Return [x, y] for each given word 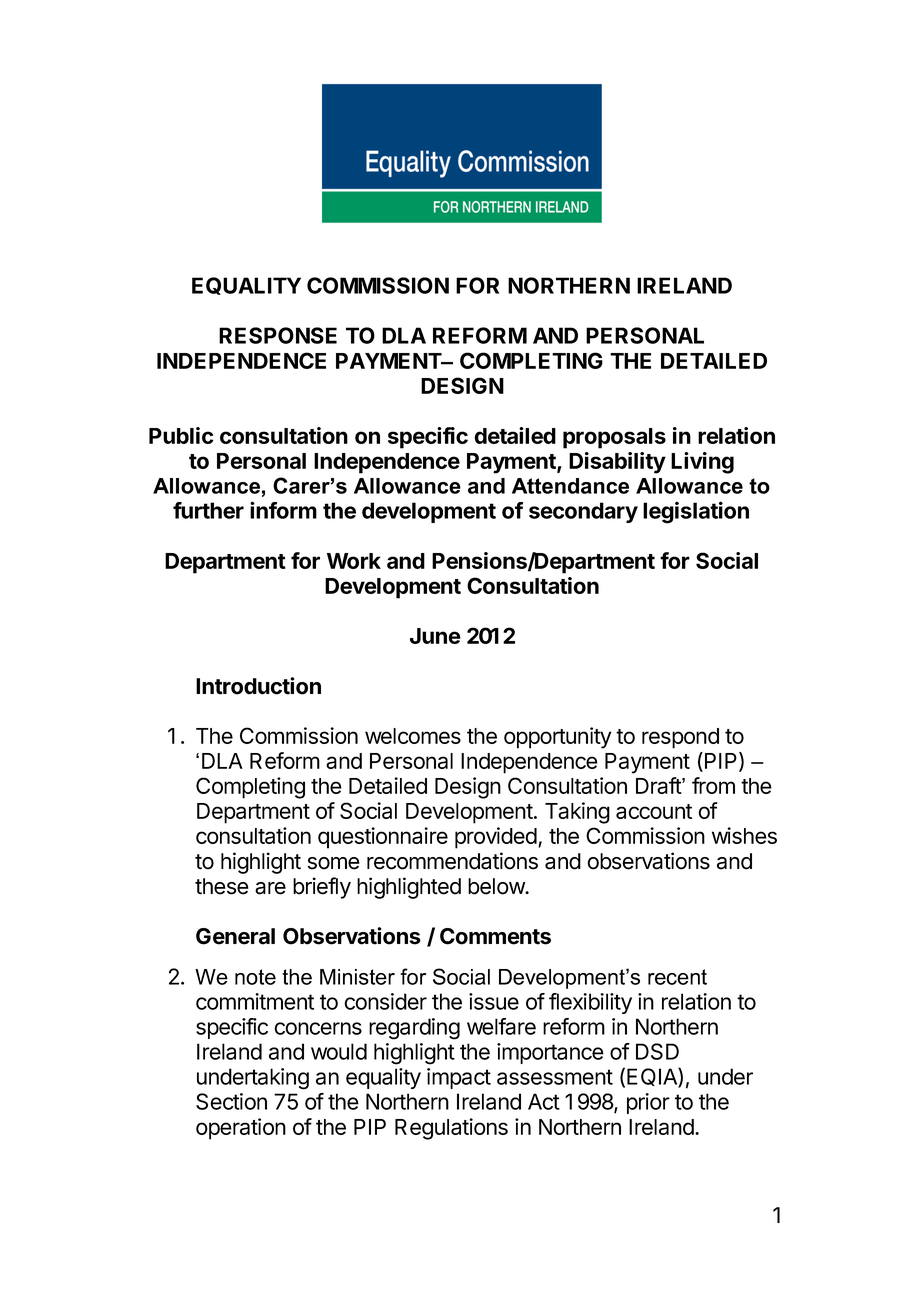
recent [677, 977]
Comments [495, 936]
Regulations [451, 1129]
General [235, 936]
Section [231, 1101]
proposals [614, 438]
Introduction [258, 686]
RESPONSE [278, 335]
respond [680, 738]
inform [283, 510]
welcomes [413, 736]
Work [354, 561]
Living [702, 463]
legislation [696, 512]
